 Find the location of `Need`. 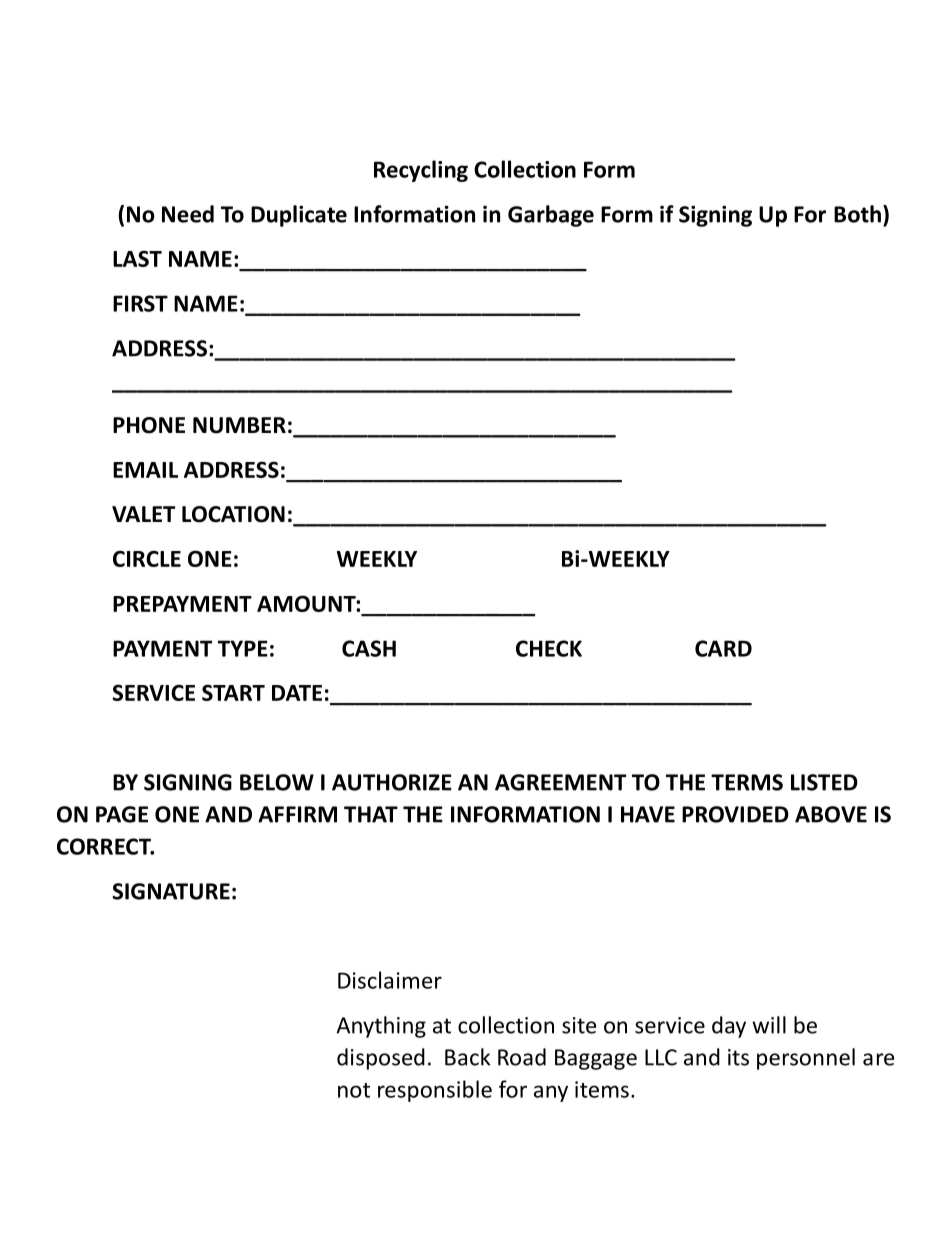

Need is located at coordinates (188, 214).
